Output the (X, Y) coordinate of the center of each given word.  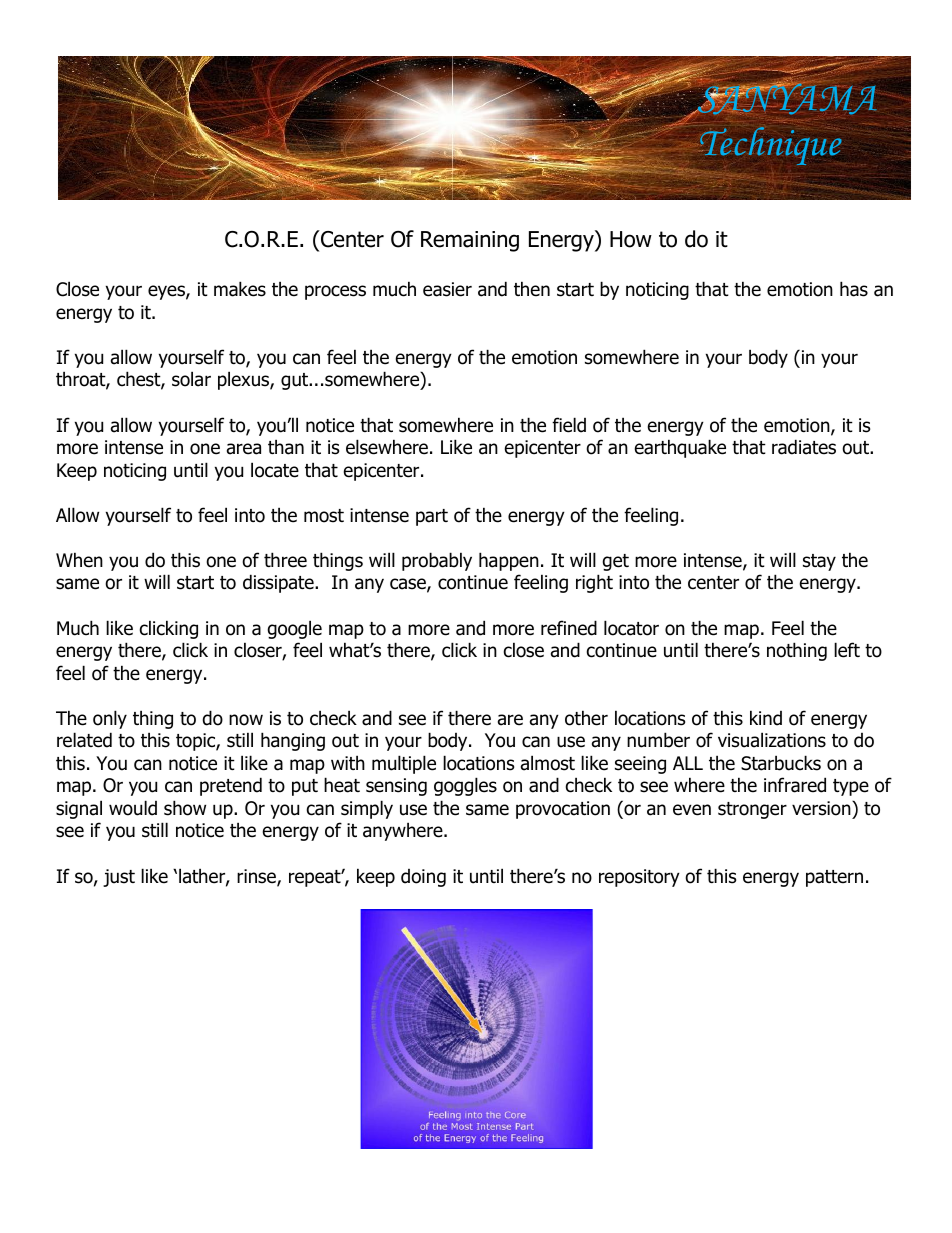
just (119, 878)
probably (437, 561)
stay (819, 562)
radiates (804, 447)
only (110, 719)
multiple (404, 764)
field (569, 425)
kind (766, 718)
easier (447, 289)
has (854, 289)
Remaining (470, 241)
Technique (769, 146)
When (79, 560)
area (244, 449)
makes (240, 289)
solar (191, 379)
